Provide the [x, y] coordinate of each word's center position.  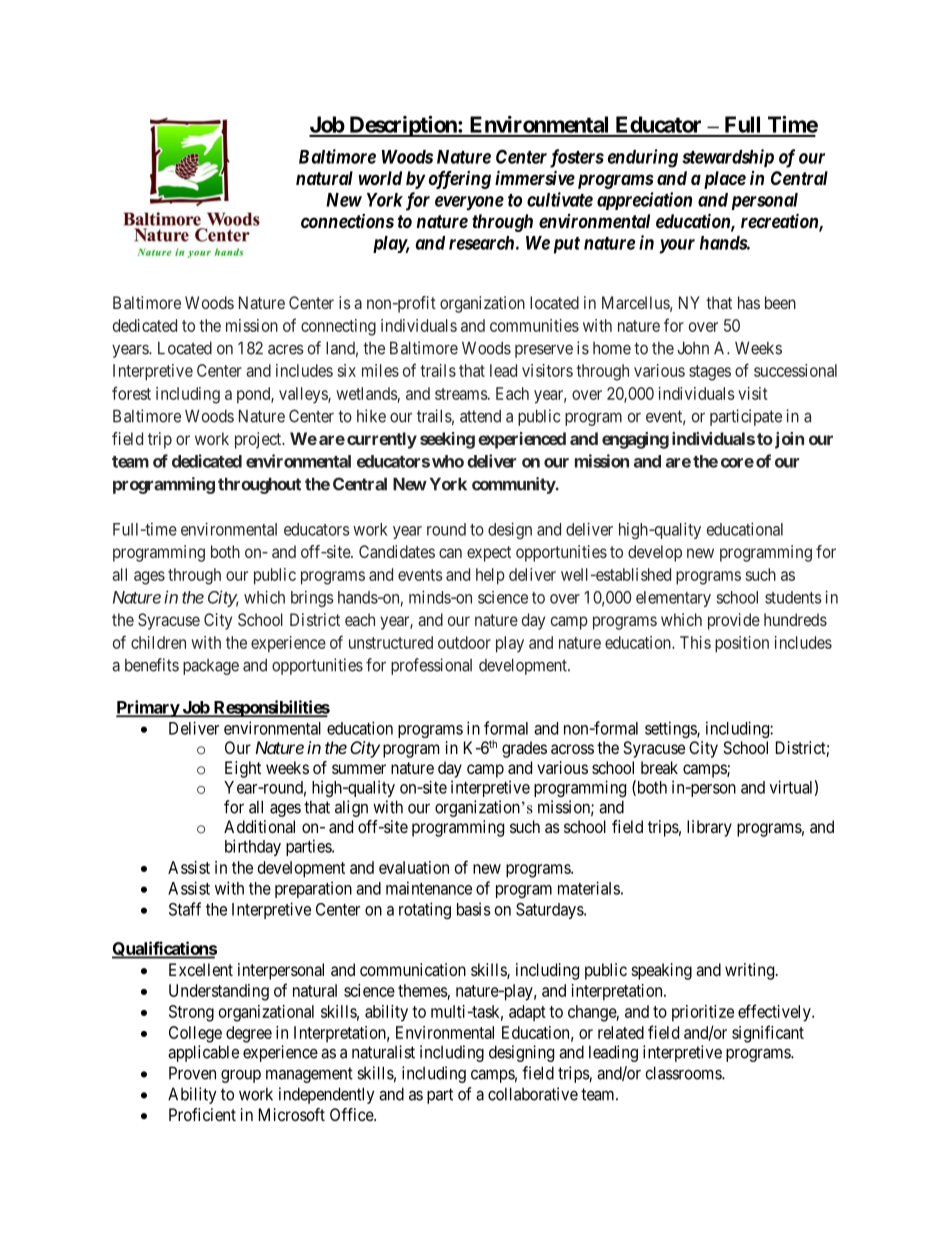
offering [460, 180]
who [448, 461]
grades [524, 749]
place [723, 180]
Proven [192, 1073]
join [788, 440]
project [259, 440]
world [380, 178]
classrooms [684, 1073]
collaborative [533, 1094]
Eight [243, 769]
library [709, 828]
